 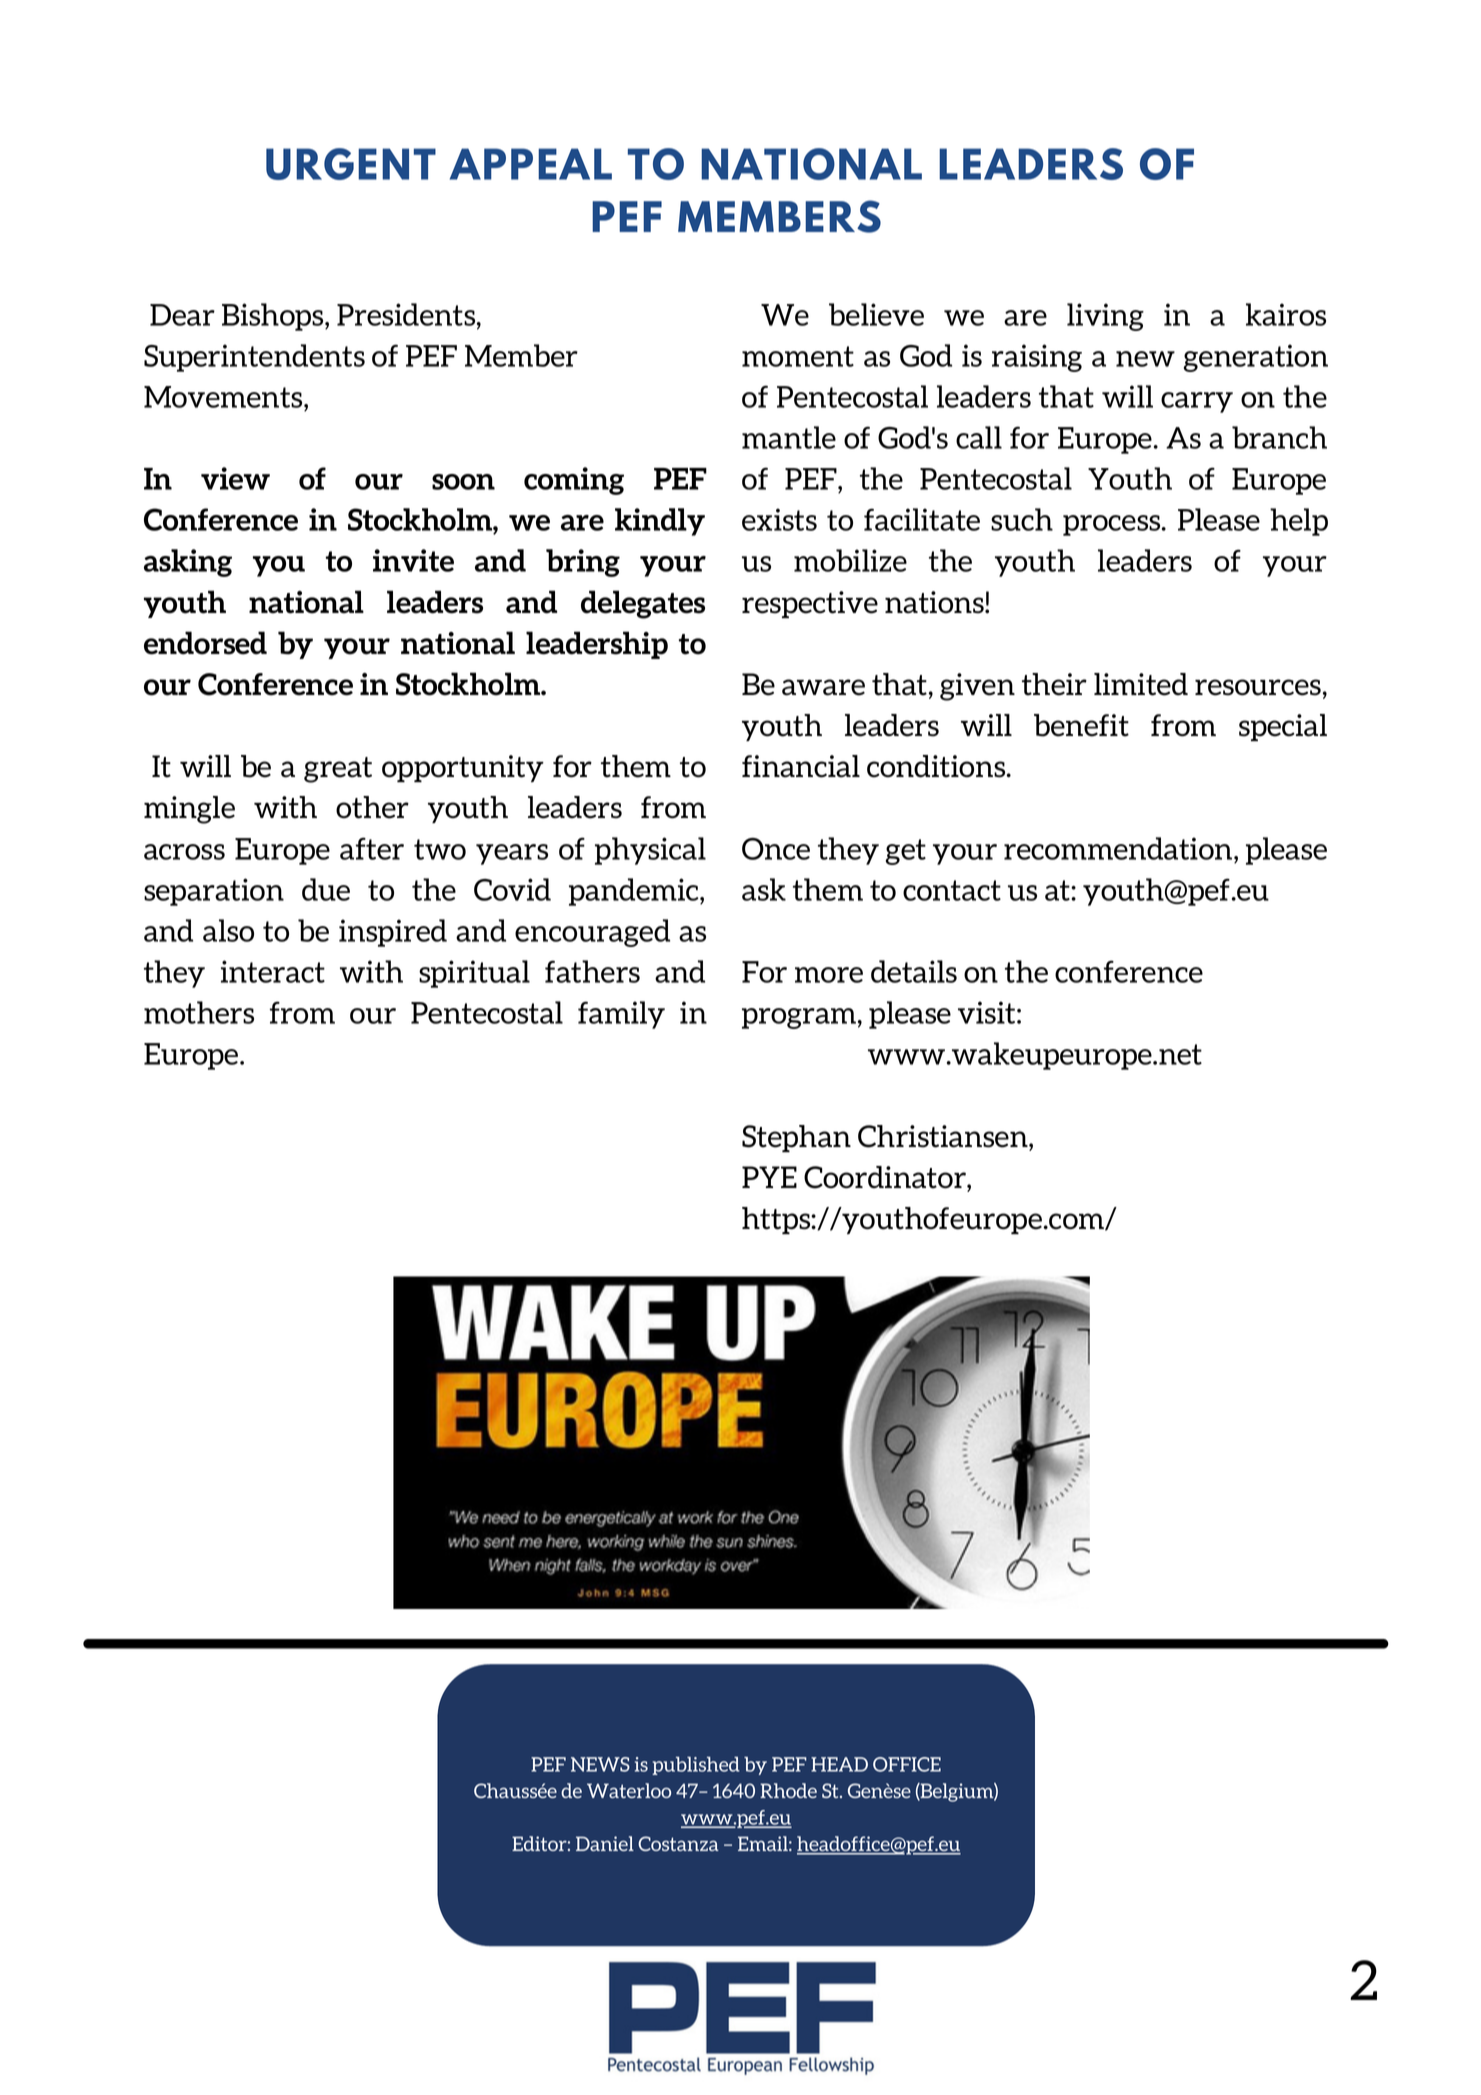 I want to click on Once, so click(x=776, y=849).
